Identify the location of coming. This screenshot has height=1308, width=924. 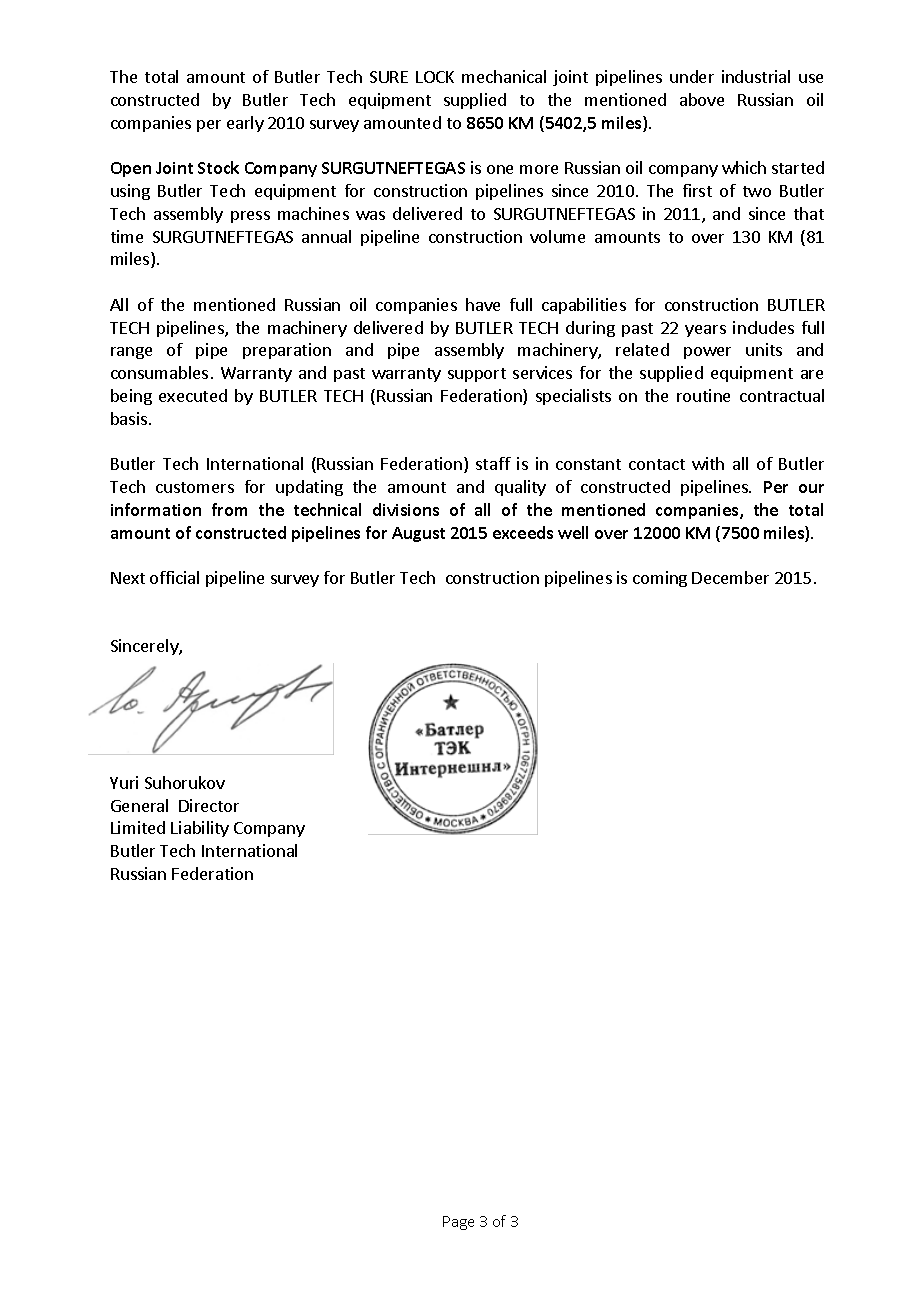
(660, 579).
